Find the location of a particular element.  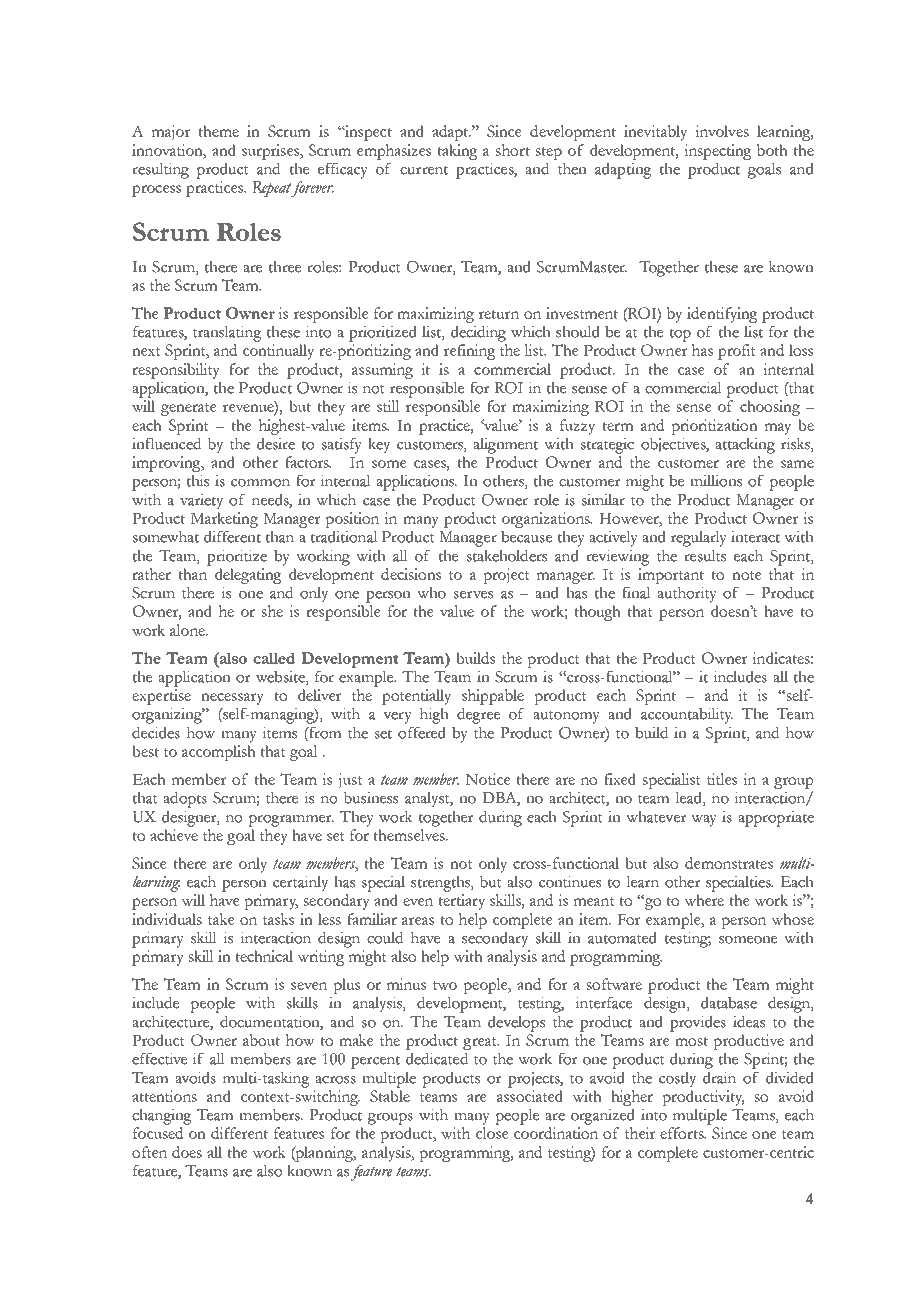

generate is located at coordinates (188, 409).
